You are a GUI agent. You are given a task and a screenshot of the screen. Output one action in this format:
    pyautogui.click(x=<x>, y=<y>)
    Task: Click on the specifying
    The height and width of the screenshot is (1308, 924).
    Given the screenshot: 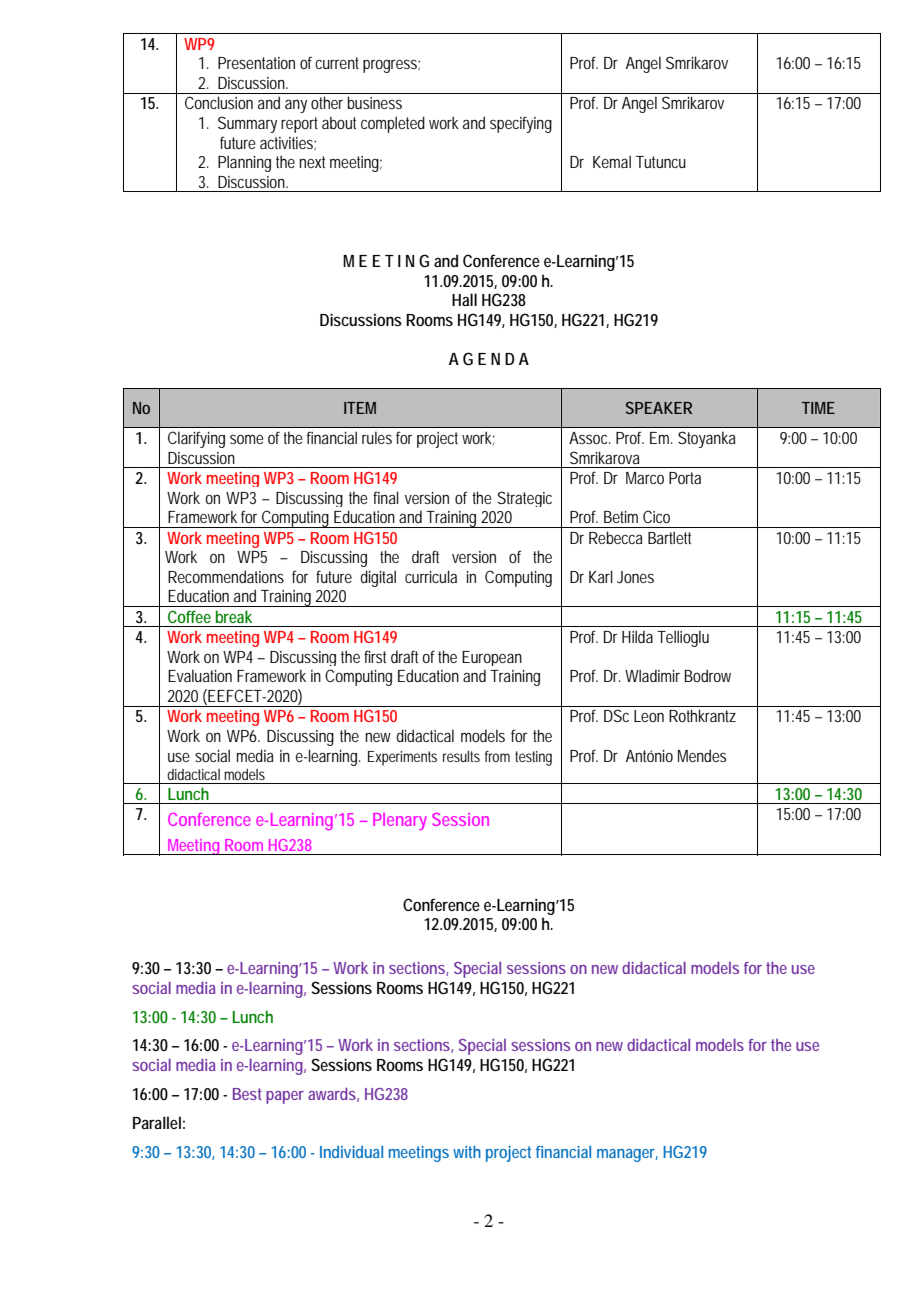 What is the action you would take?
    pyautogui.click(x=521, y=124)
